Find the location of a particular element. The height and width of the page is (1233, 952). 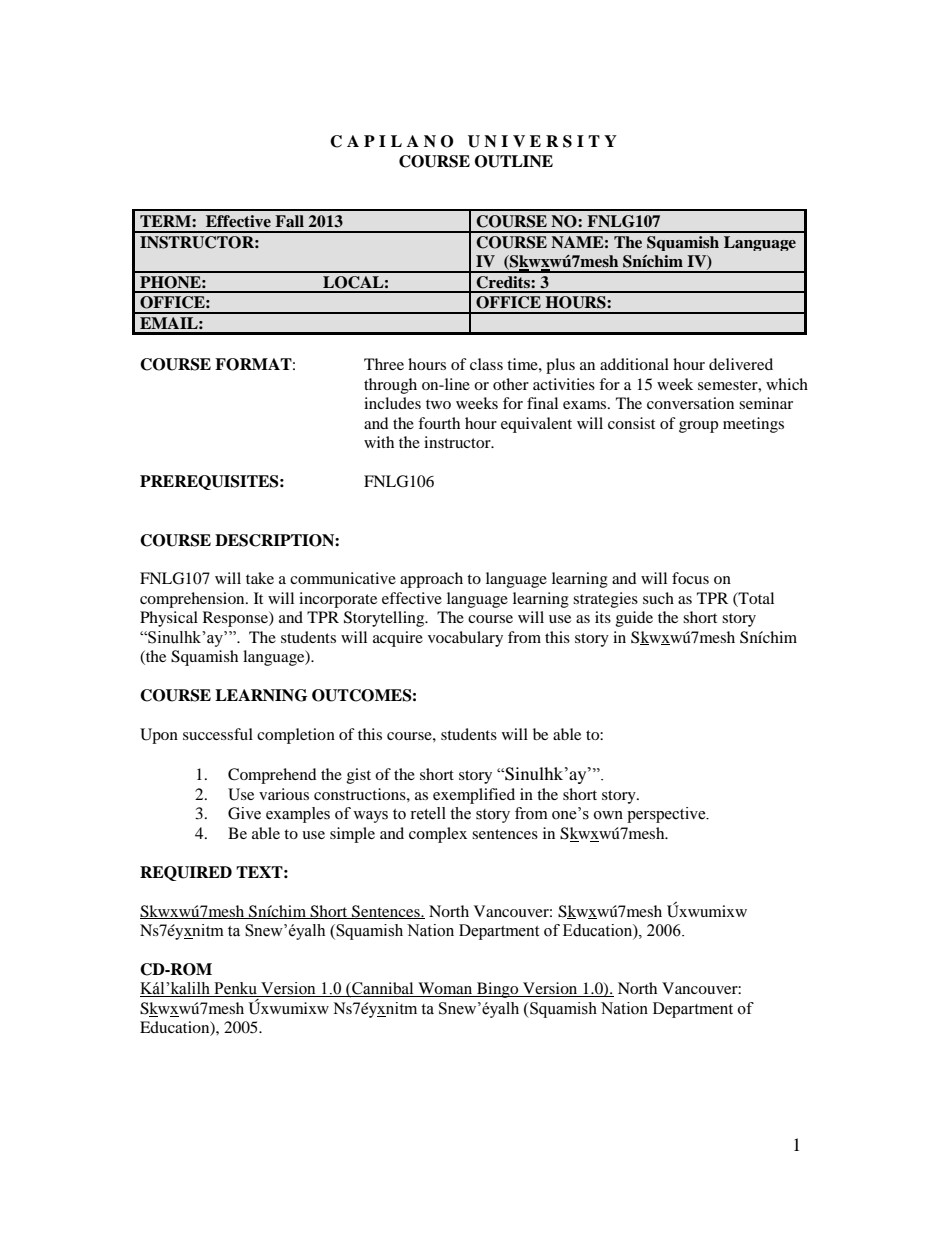

focus is located at coordinates (690, 578).
